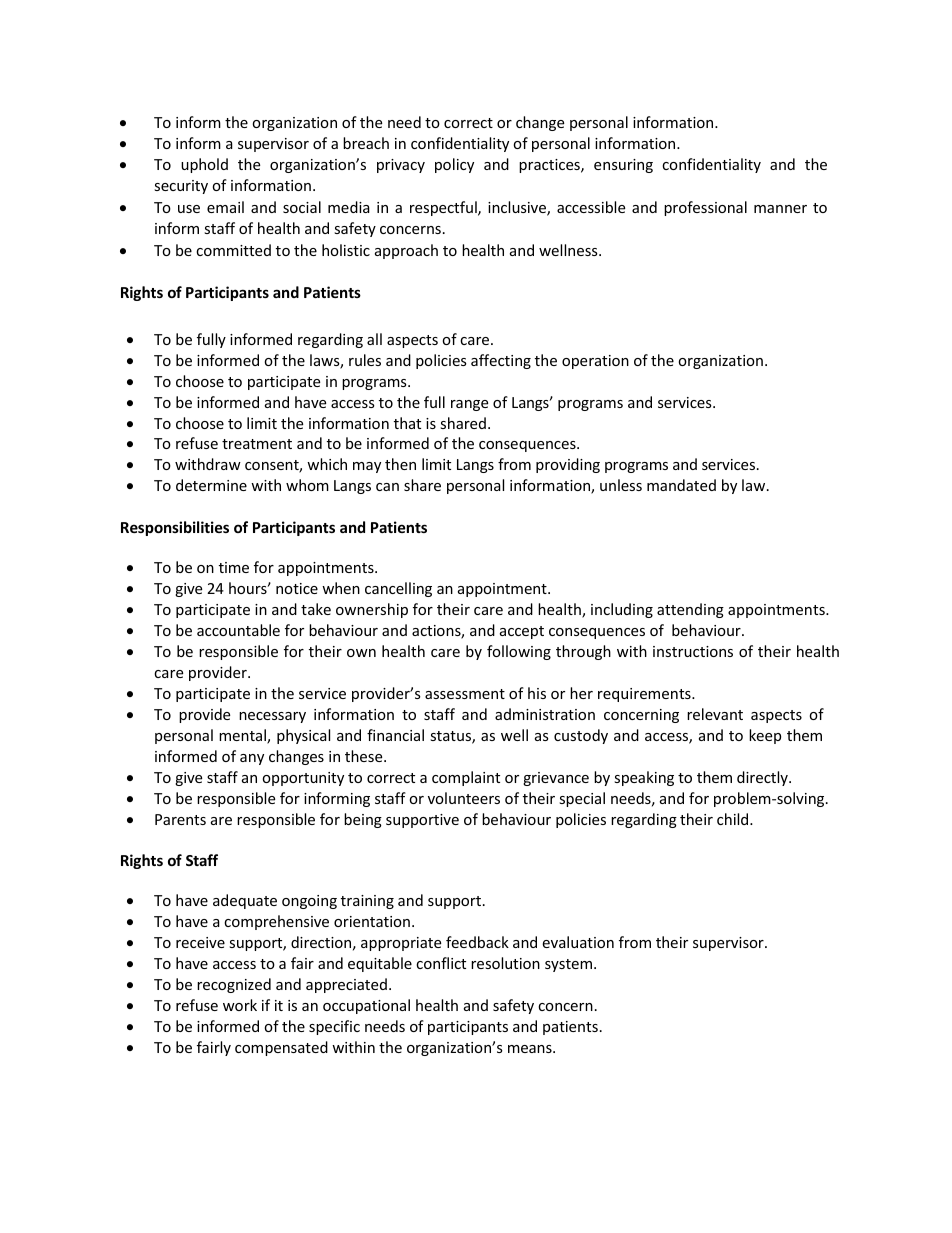 This page has height=1233, width=952. Describe the element at coordinates (522, 632) in the page. I see `accept` at that location.
